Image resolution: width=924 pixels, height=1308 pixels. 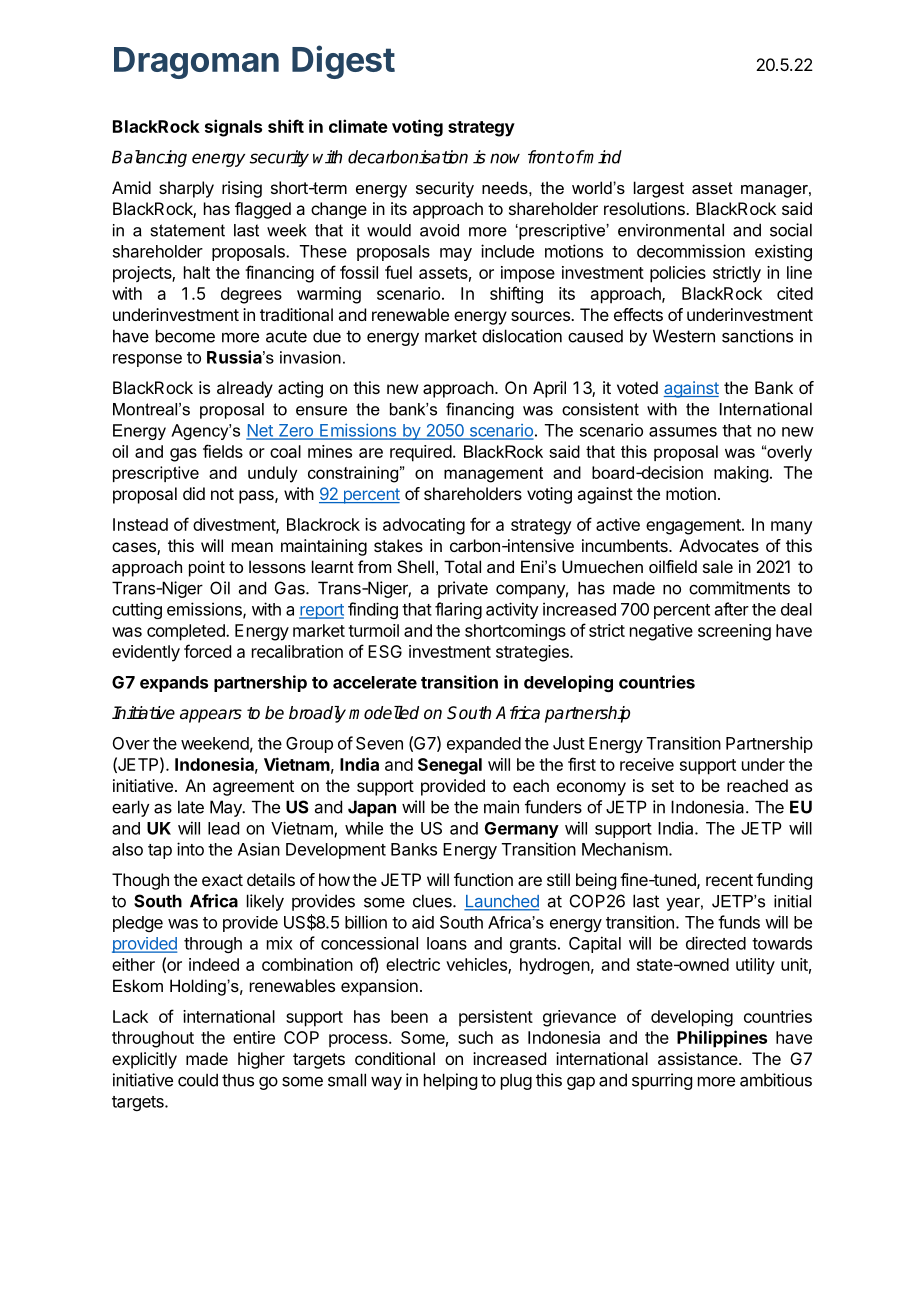 I want to click on largest, so click(x=659, y=189).
